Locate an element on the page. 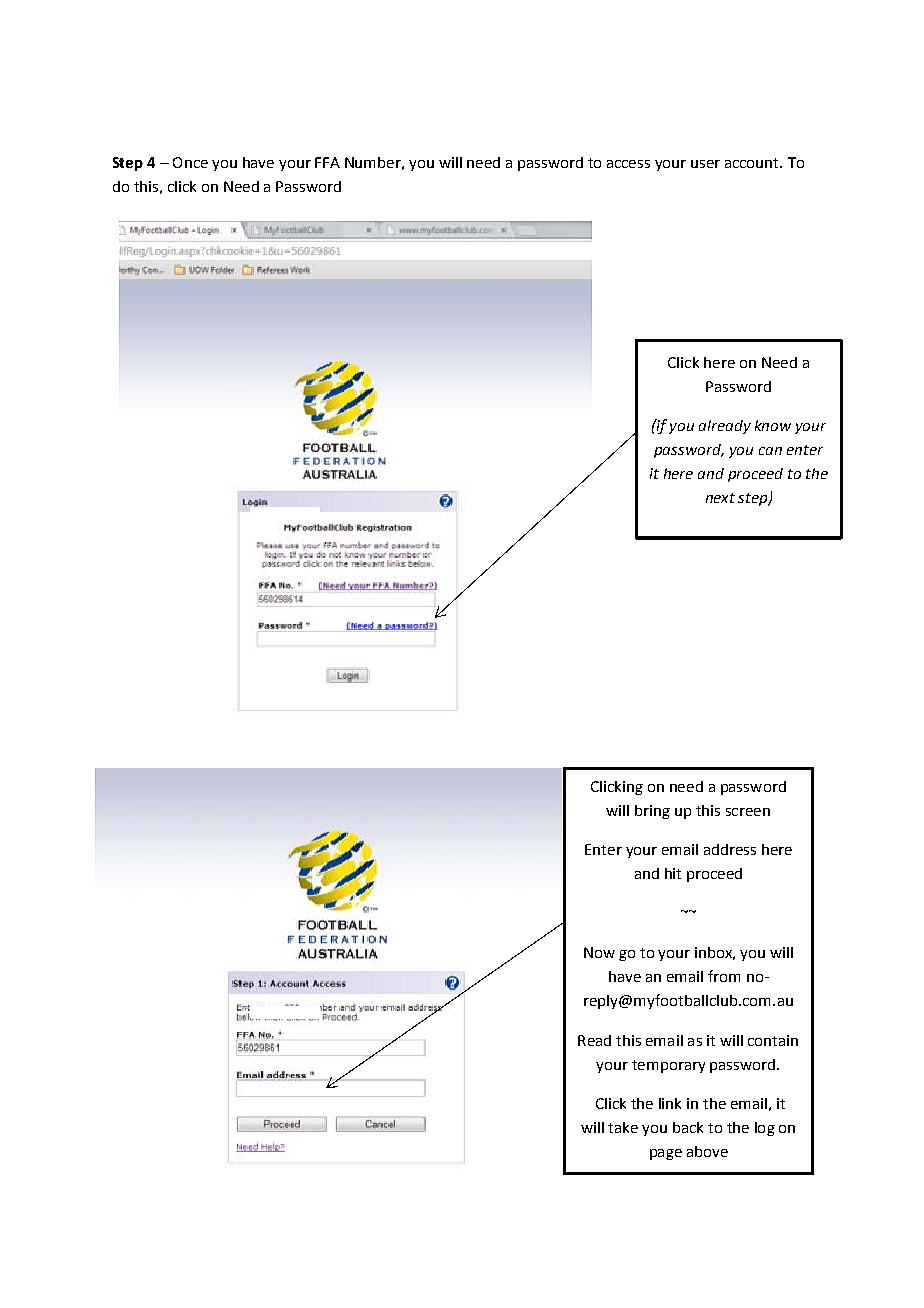 This image has width=924, height=1308. next is located at coordinates (720, 498).
